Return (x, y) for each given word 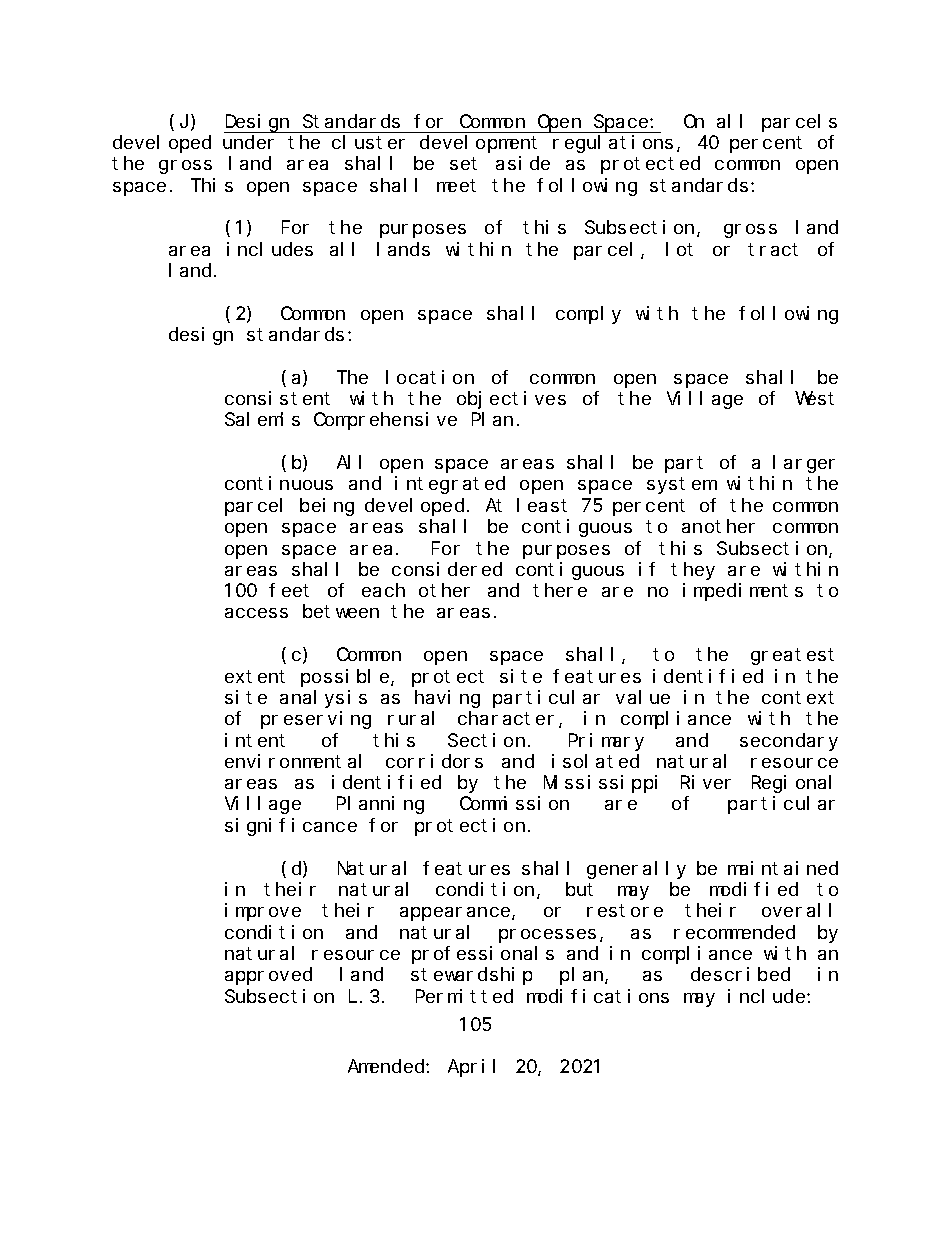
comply (588, 315)
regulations (613, 144)
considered (447, 569)
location (430, 377)
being (327, 507)
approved (268, 976)
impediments (743, 592)
